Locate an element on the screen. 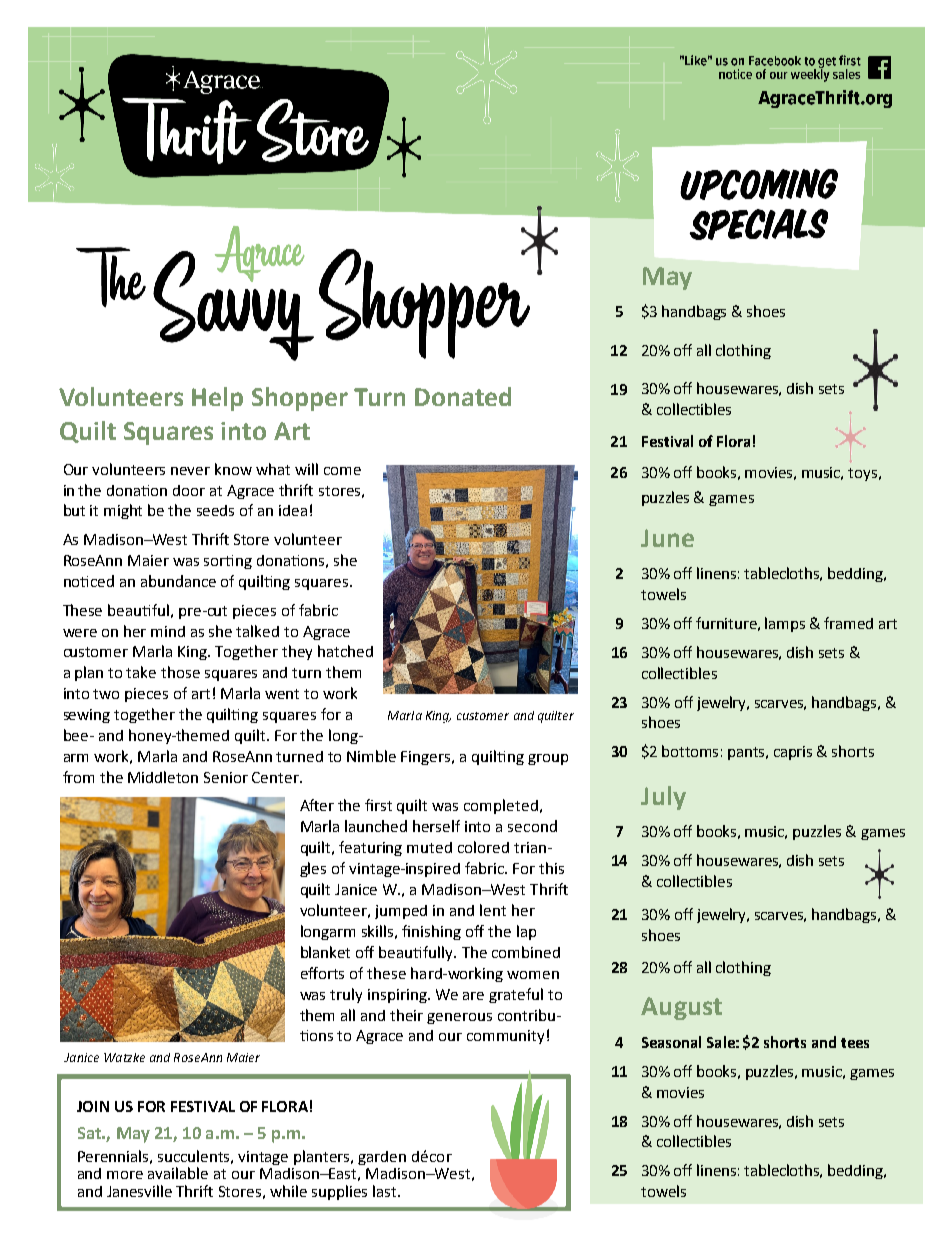 The width and height of the screenshot is (952, 1233). available is located at coordinates (178, 1173).
